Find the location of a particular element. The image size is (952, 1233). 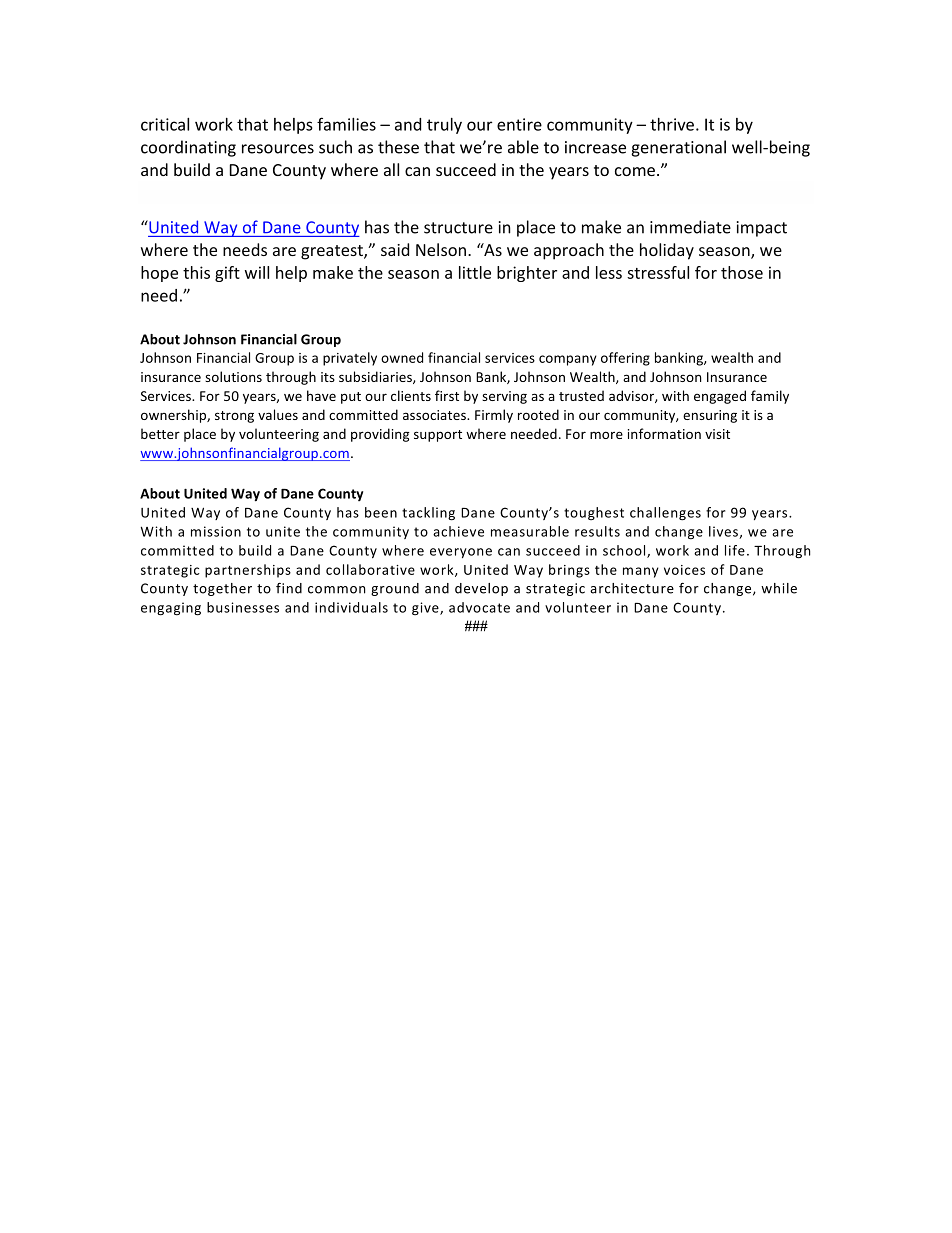

gift is located at coordinates (227, 274).
